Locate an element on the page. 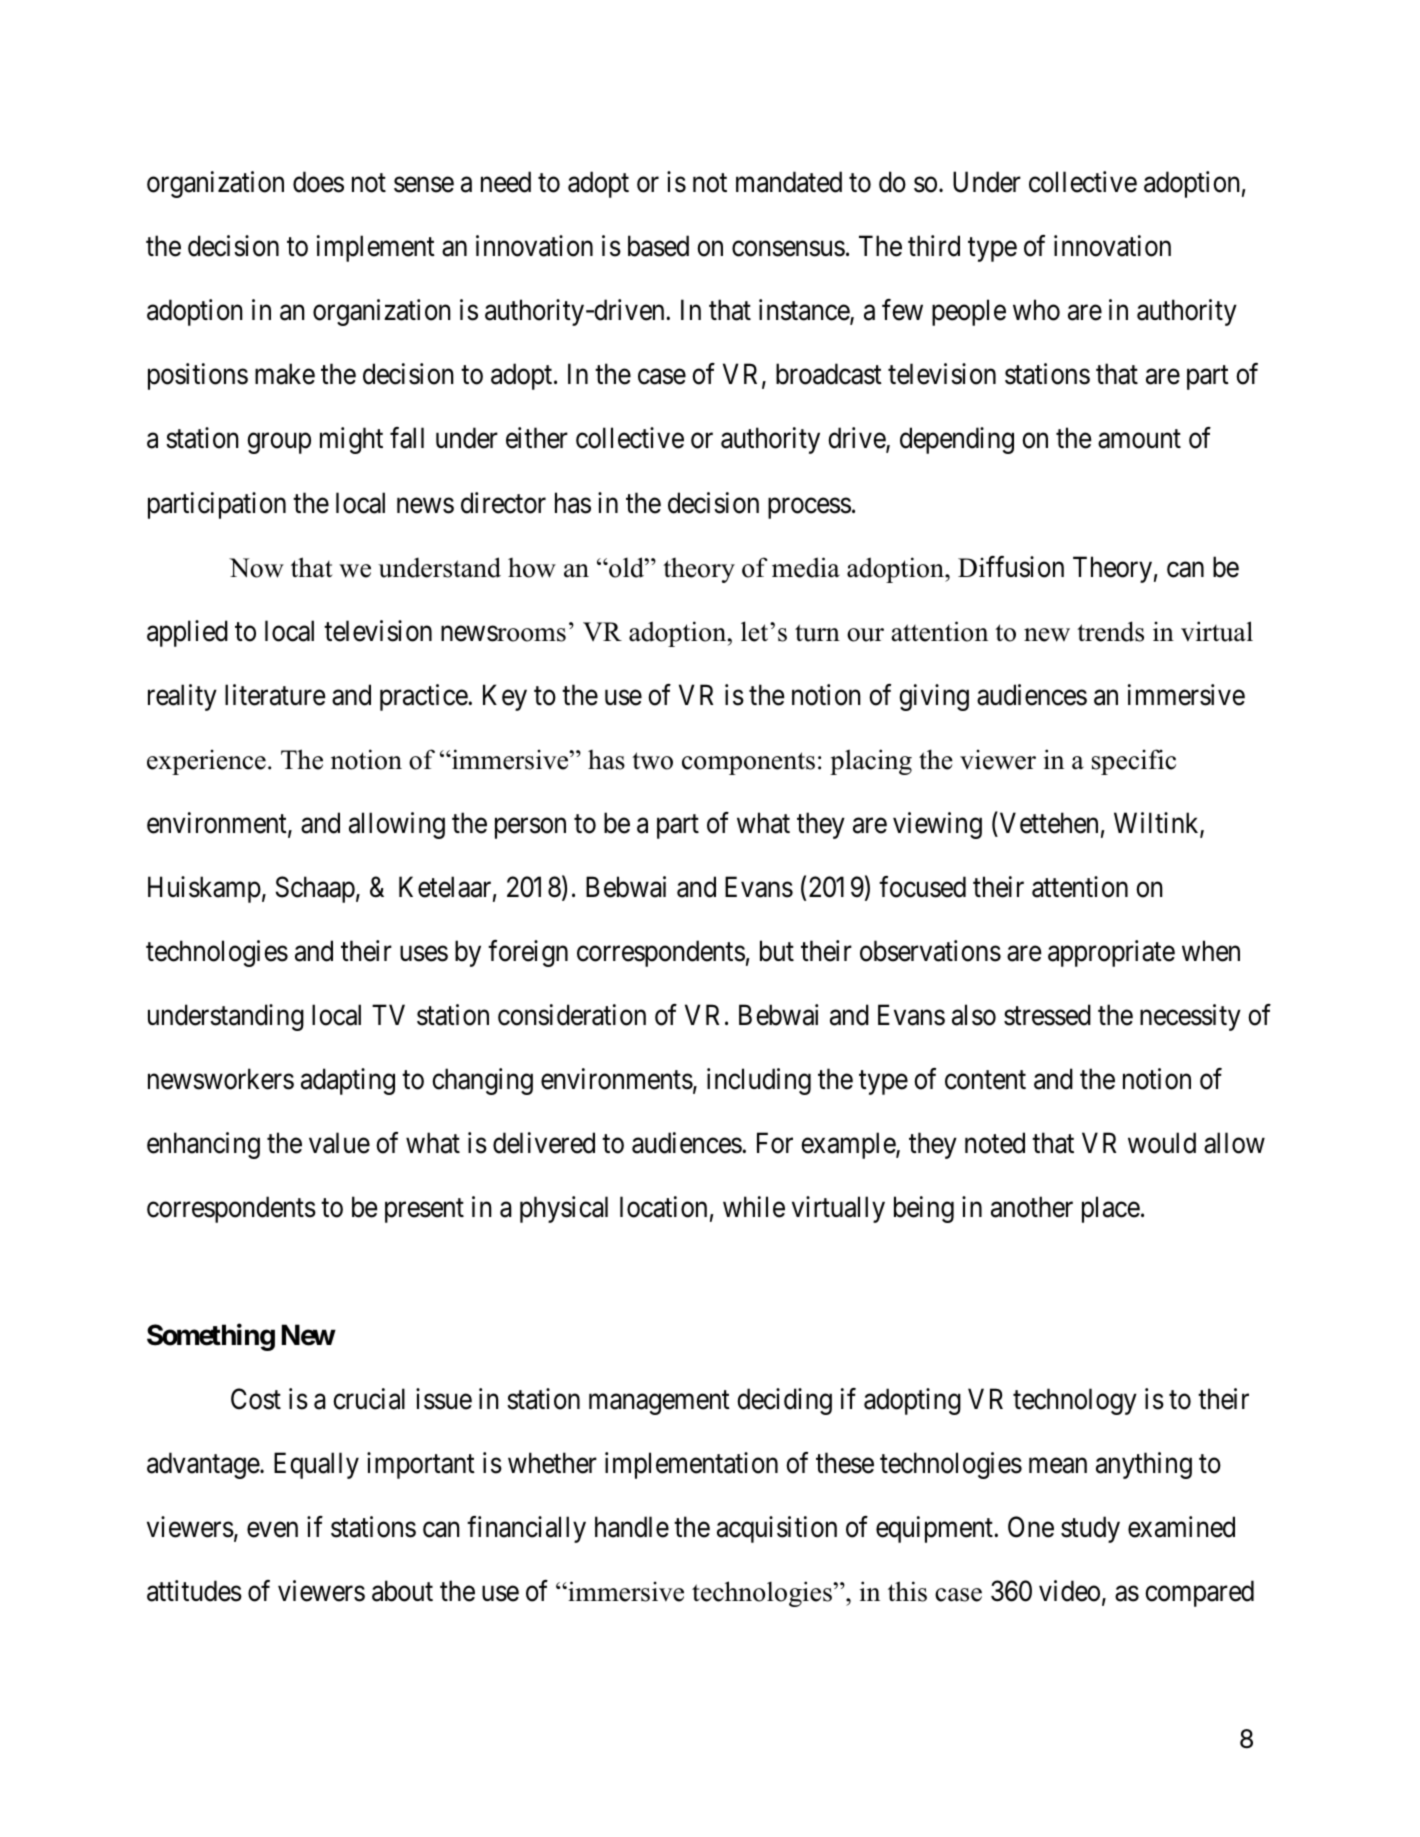  including is located at coordinates (759, 1081).
